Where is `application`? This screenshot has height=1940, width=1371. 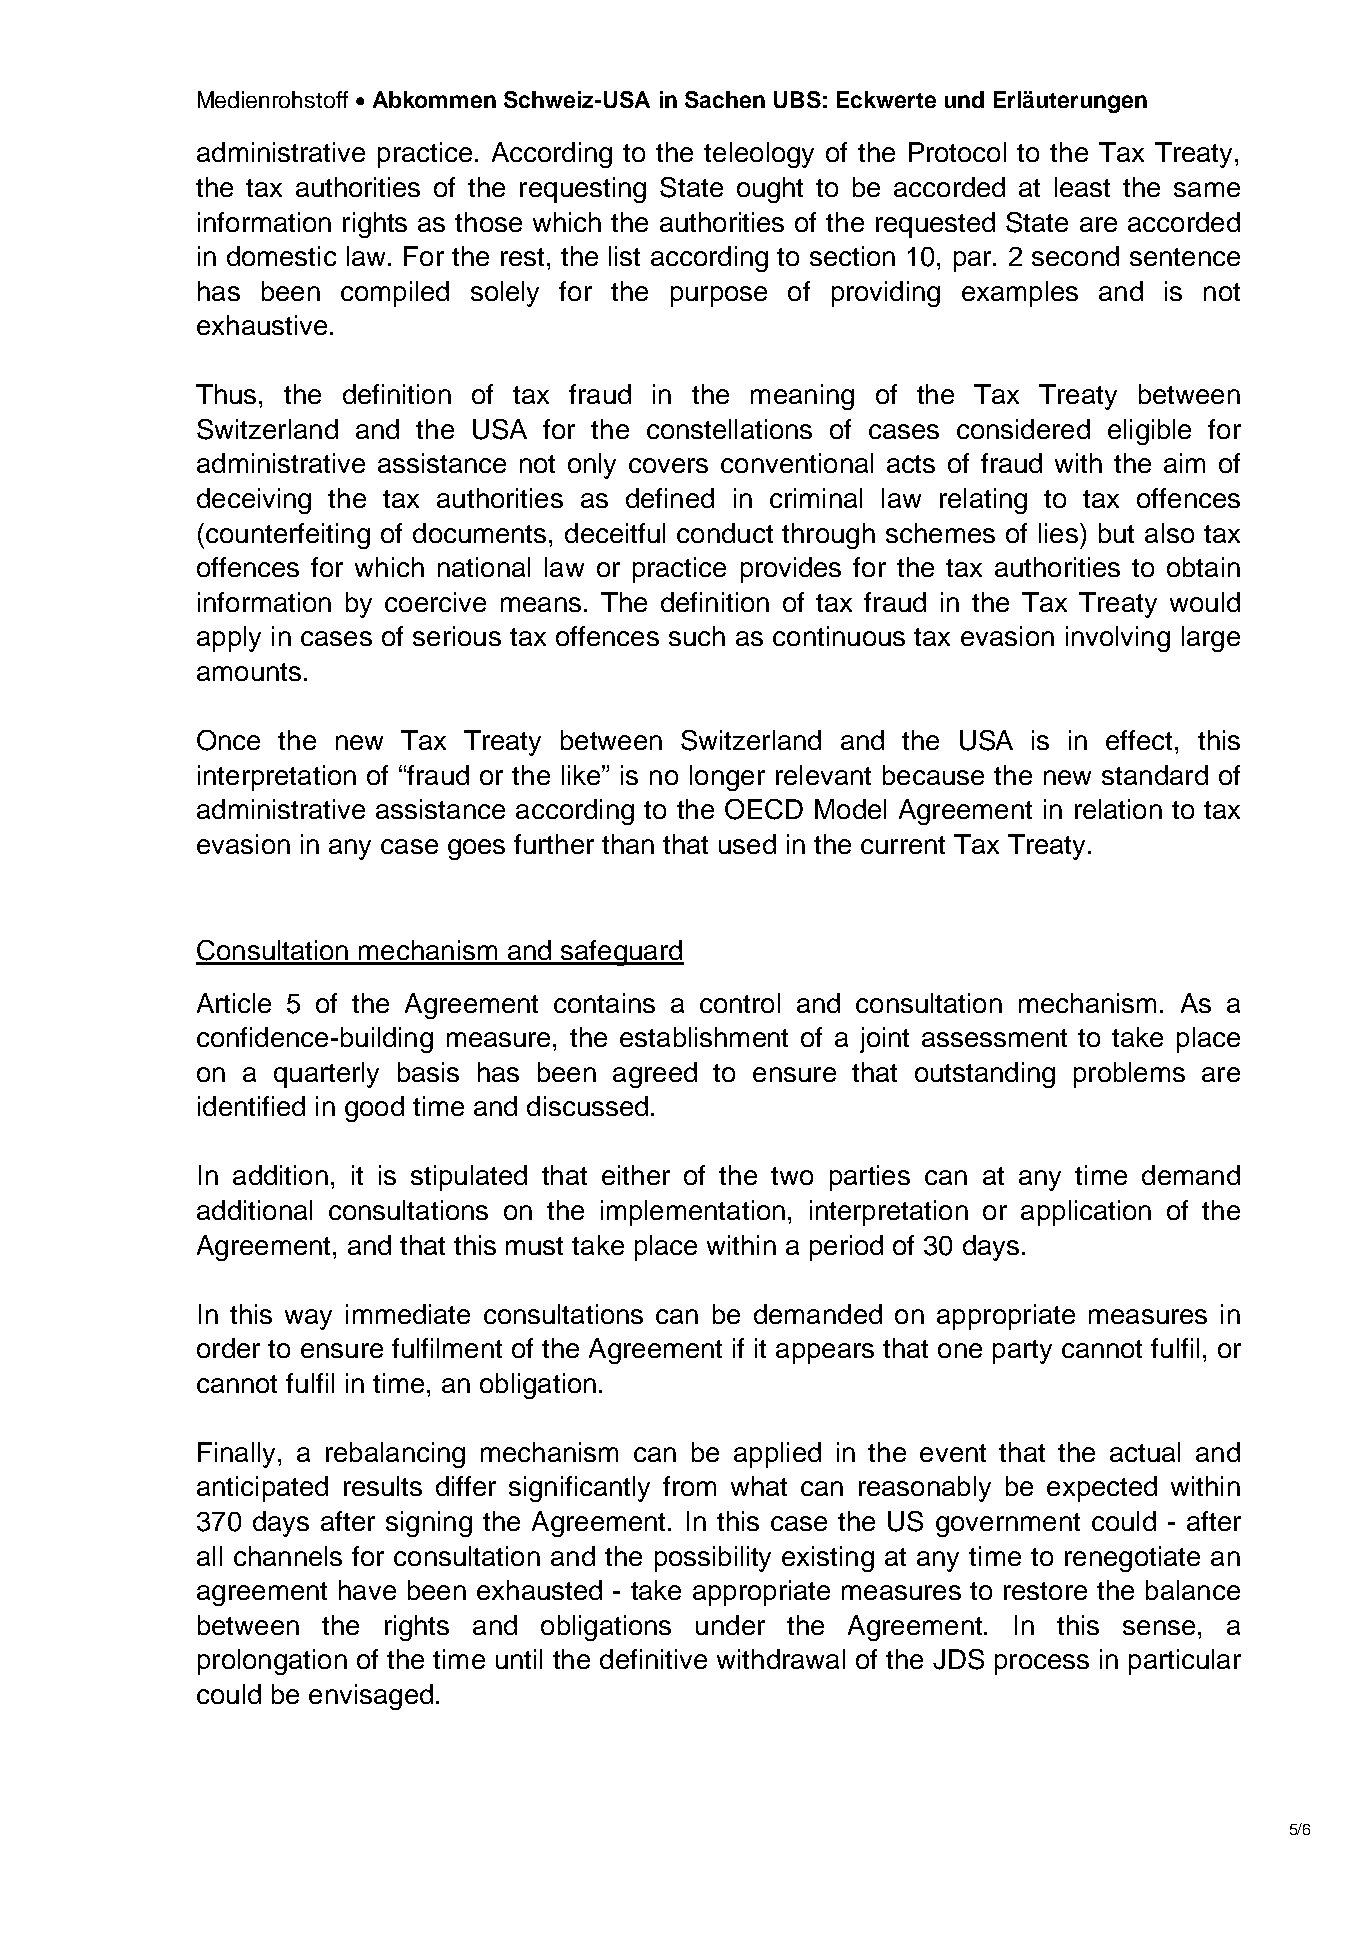
application is located at coordinates (1086, 1213).
